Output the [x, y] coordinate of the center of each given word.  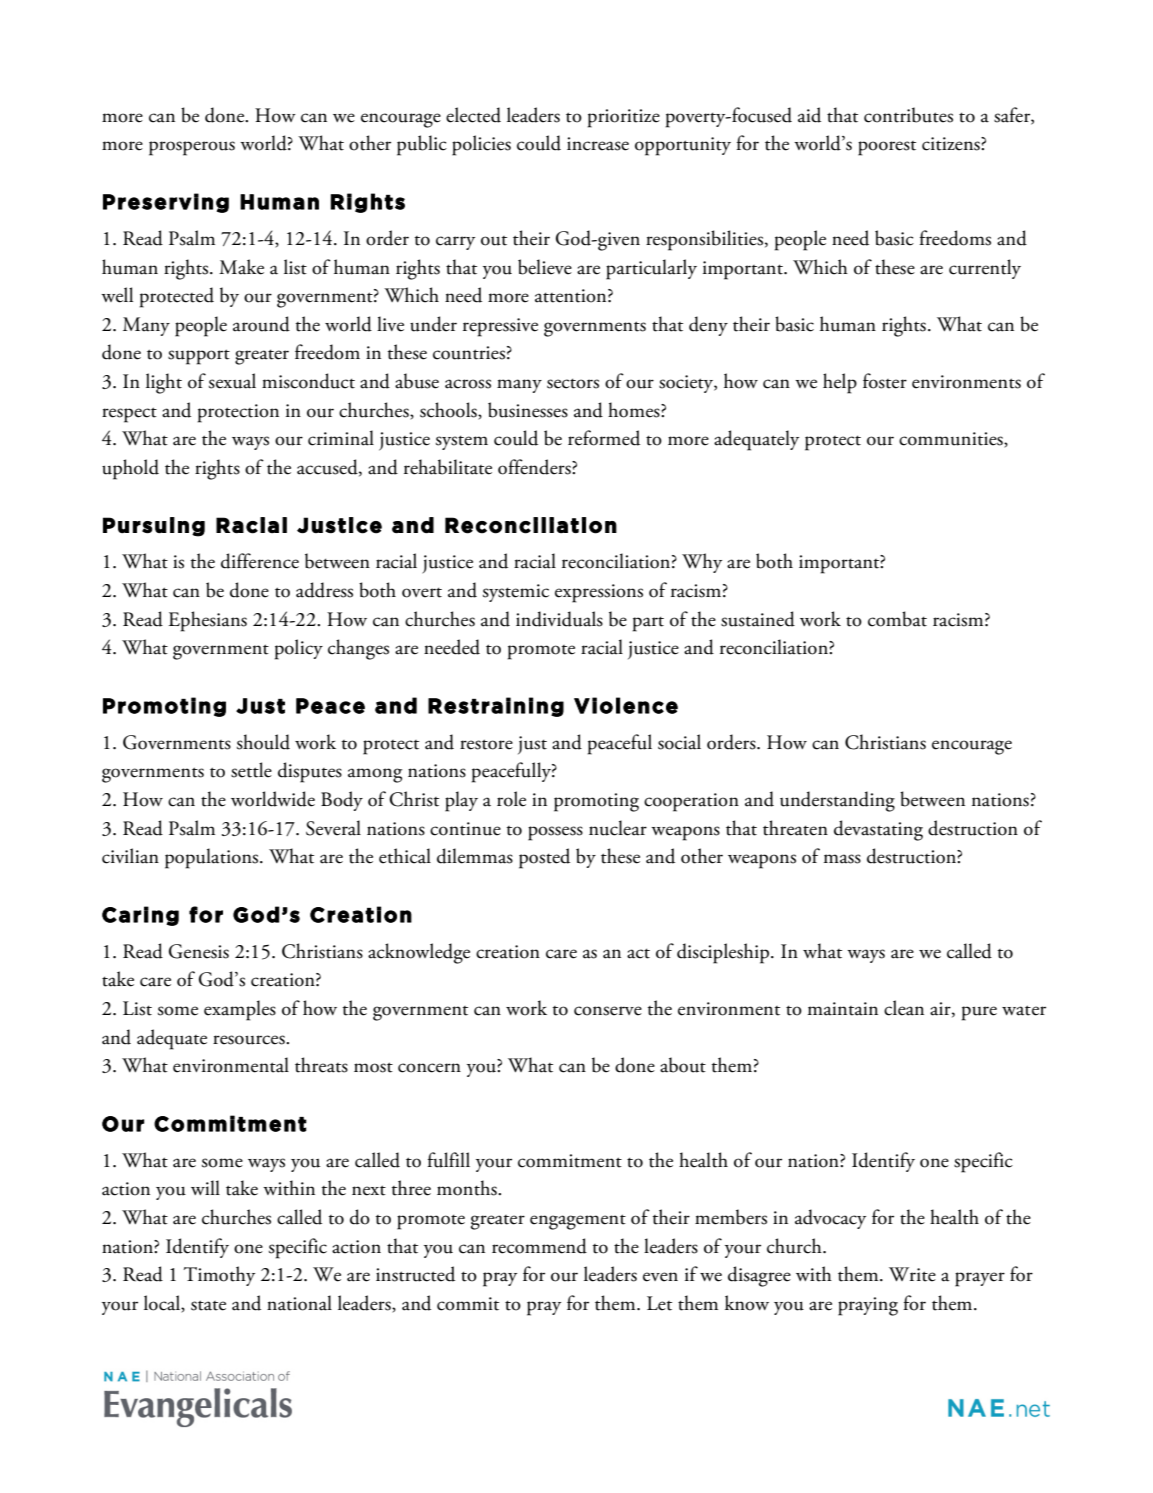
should [263, 742]
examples [240, 1010]
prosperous [192, 148]
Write [912, 1274]
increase [598, 144]
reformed [604, 438]
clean [904, 1008]
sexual [232, 381]
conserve [608, 1011]
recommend [539, 1246]
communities [952, 440]
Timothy [219, 1276]
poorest [887, 148]
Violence [626, 705]
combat [897, 619]
